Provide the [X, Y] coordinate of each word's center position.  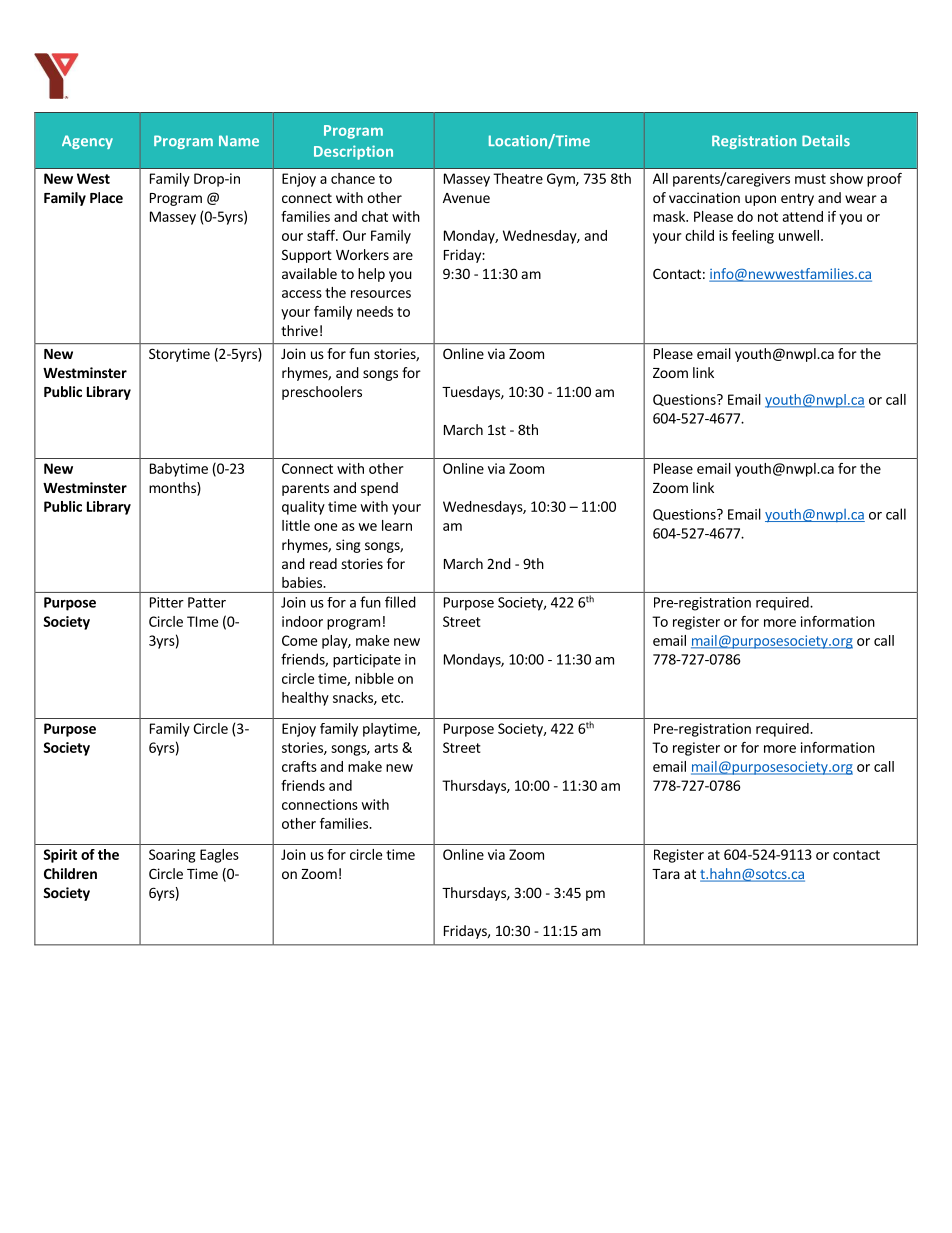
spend [379, 489]
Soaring [172, 856]
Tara [666, 874]
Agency [87, 142]
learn [397, 525]
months [173, 487]
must [810, 179]
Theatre [518, 178]
